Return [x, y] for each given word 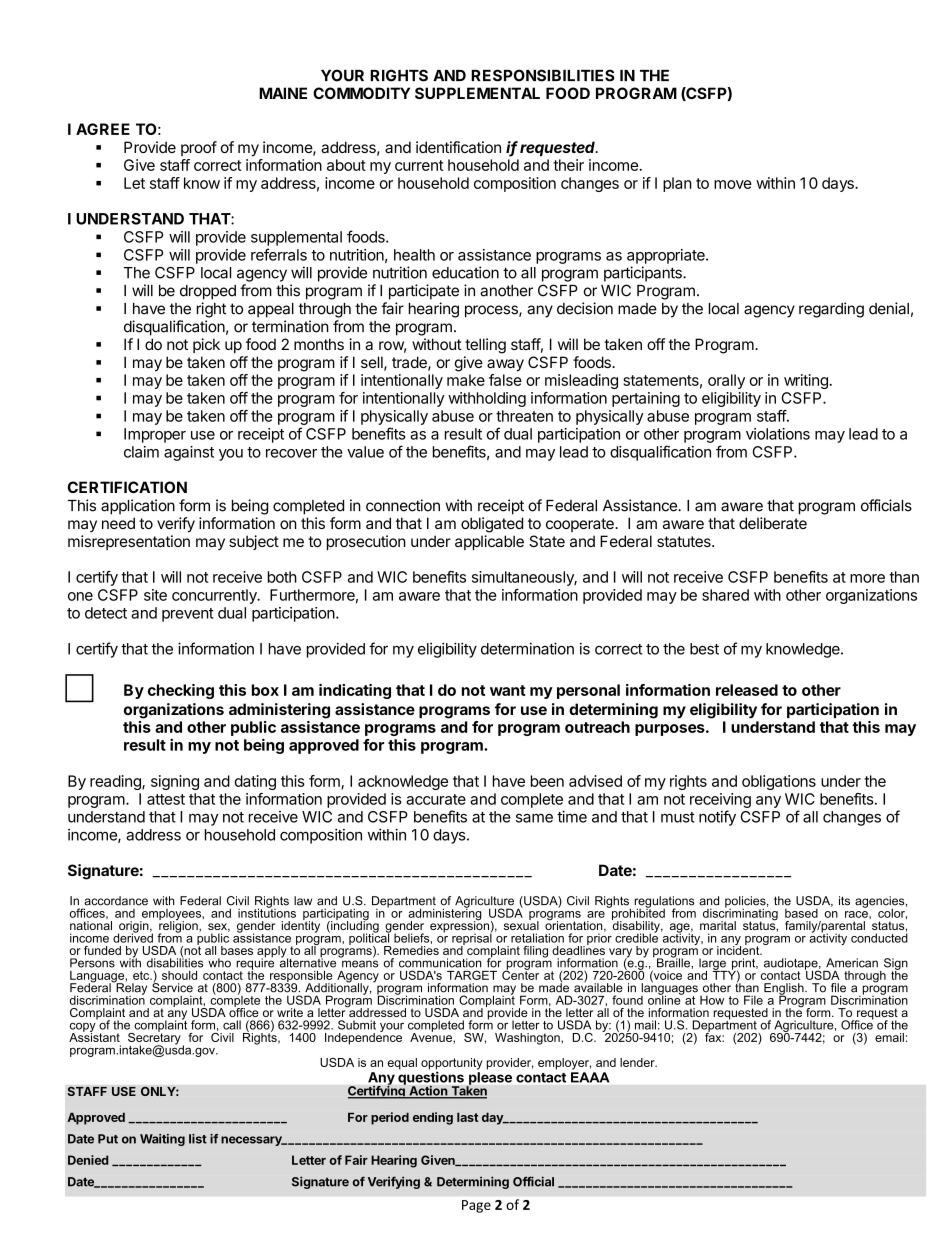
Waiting [162, 1140]
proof [199, 148]
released [747, 690]
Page [476, 1206]
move [733, 184]
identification [458, 147]
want [508, 690]
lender [638, 1062]
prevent [188, 615]
